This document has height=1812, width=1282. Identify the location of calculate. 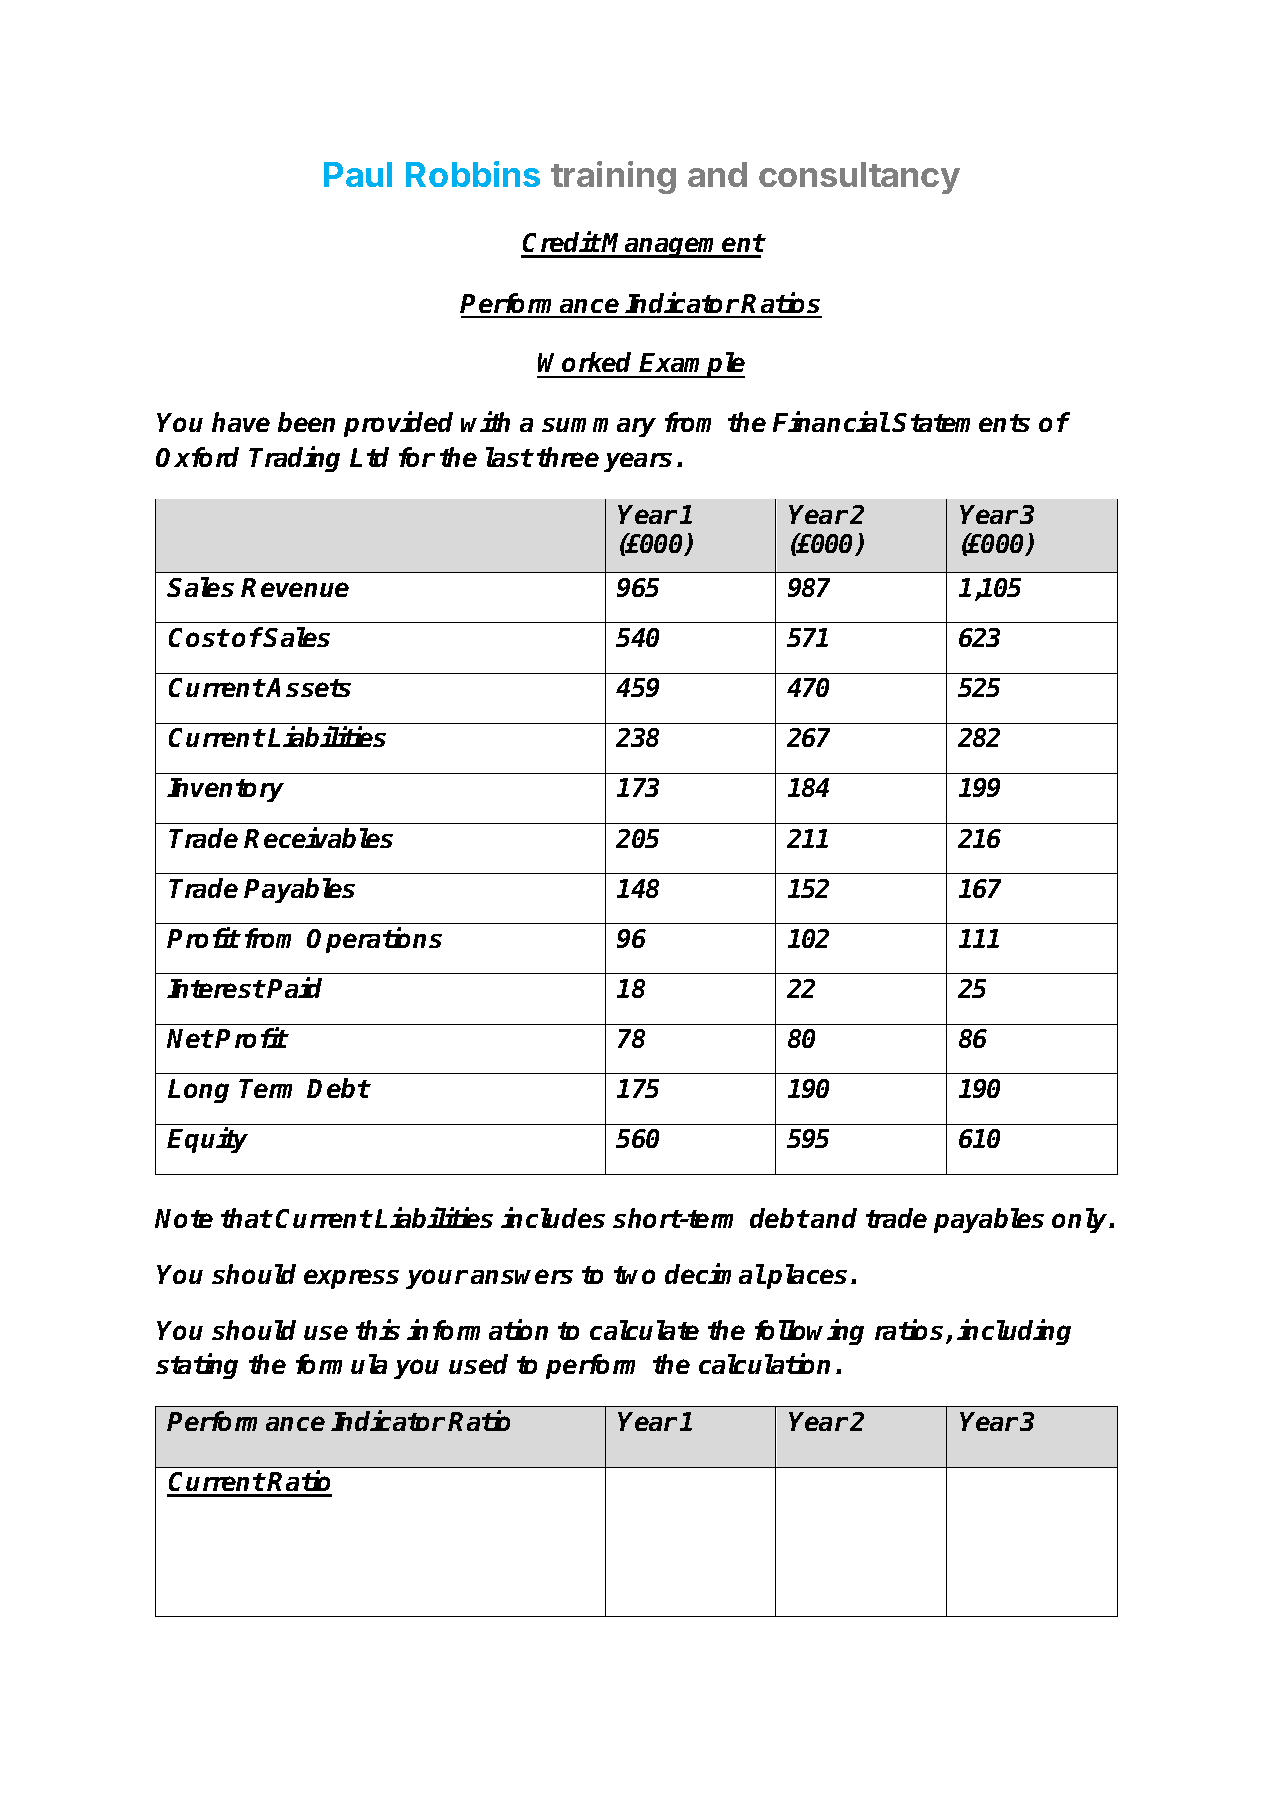
(644, 1330).
